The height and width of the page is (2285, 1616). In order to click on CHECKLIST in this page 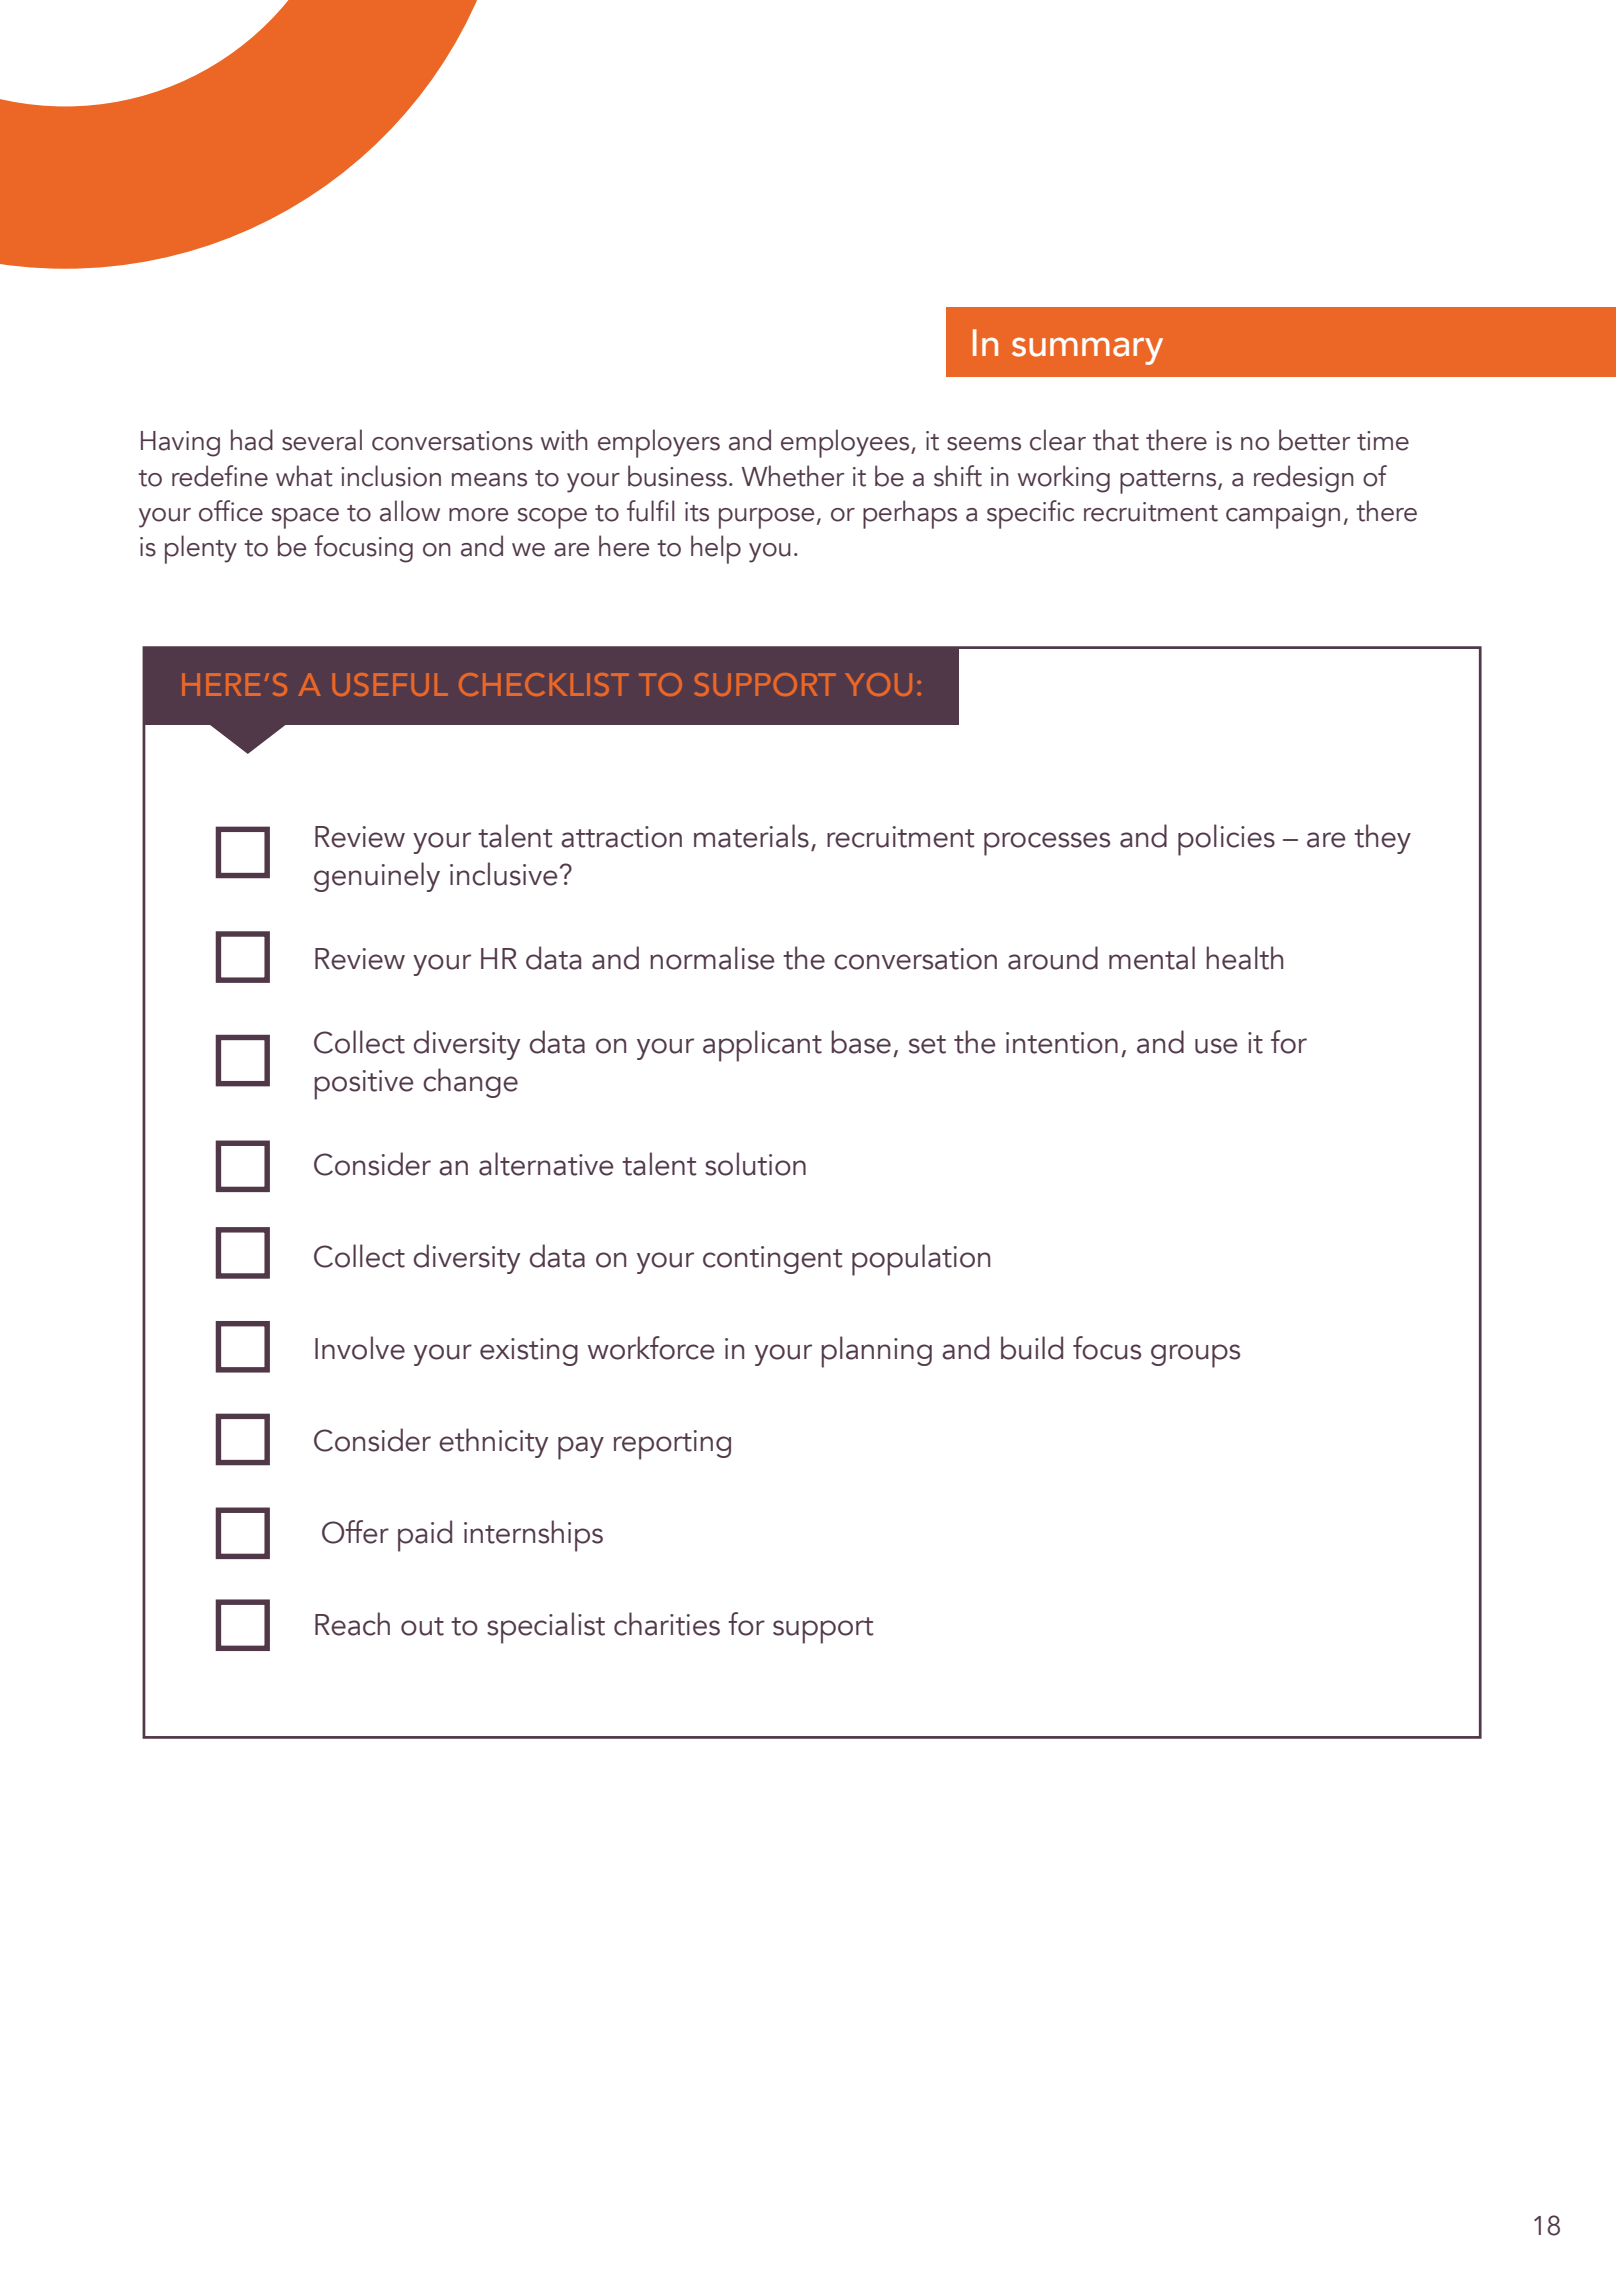, I will do `click(543, 684)`.
